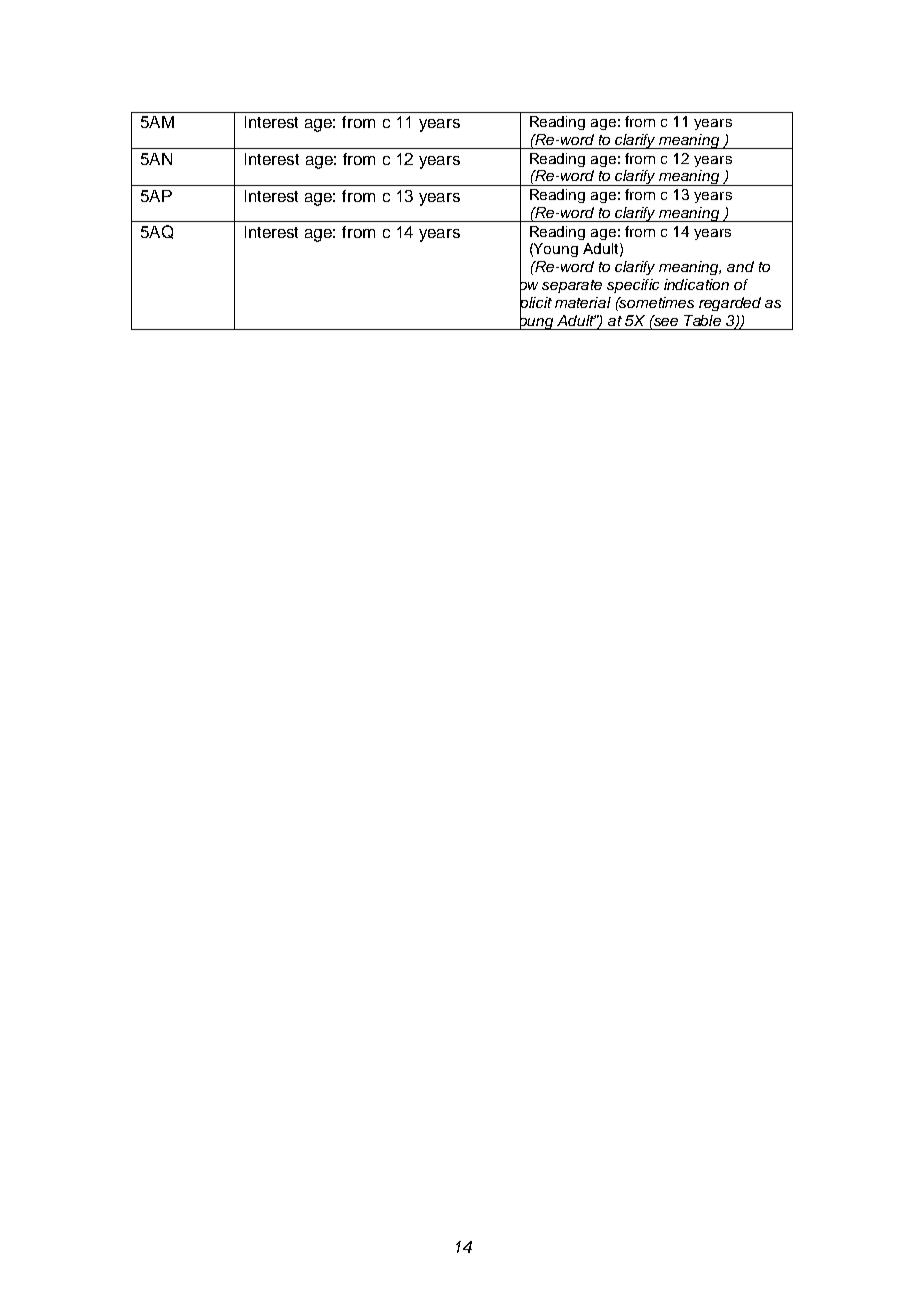 The width and height of the screenshot is (924, 1308). I want to click on specific, so click(633, 286).
